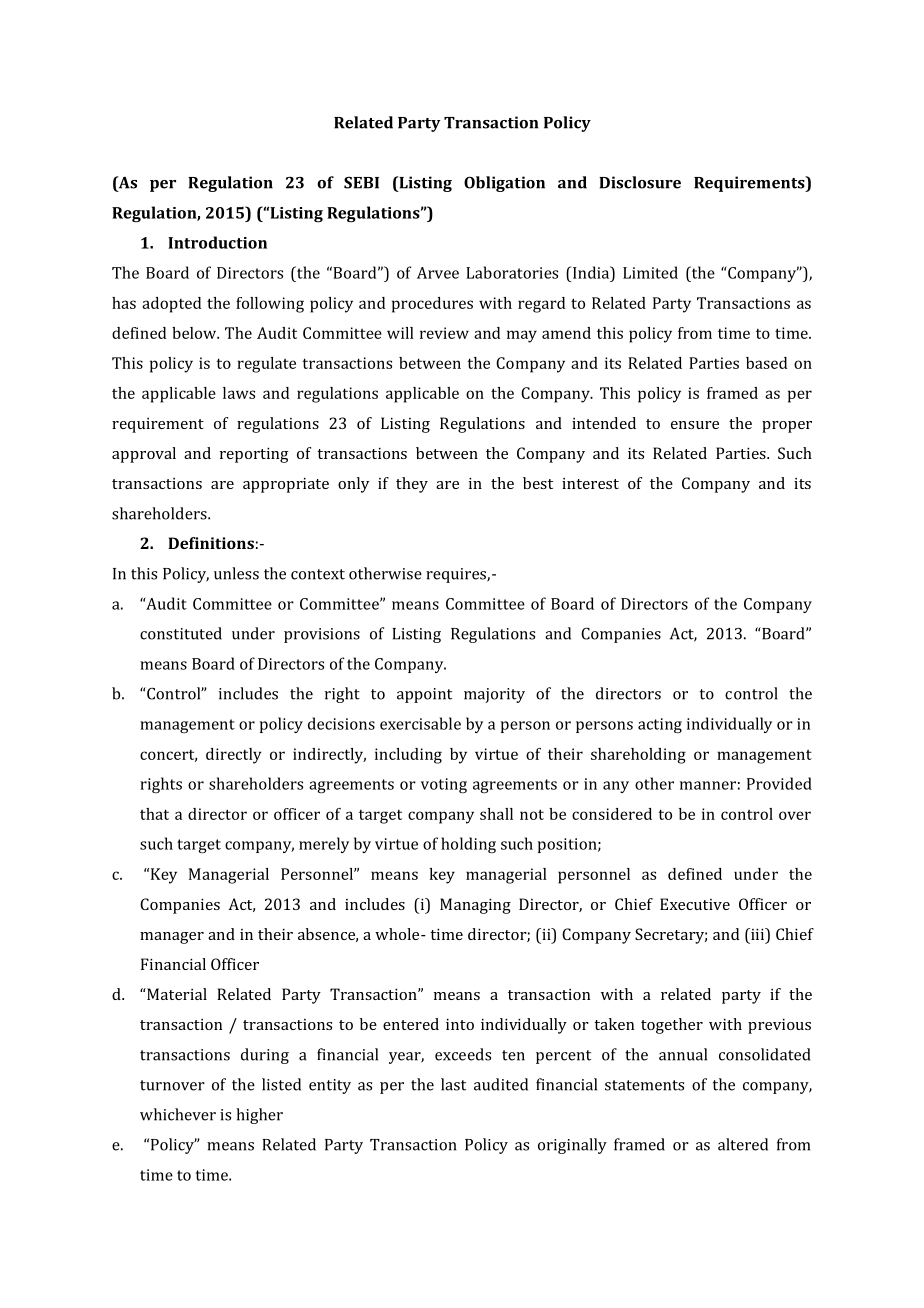 The height and width of the screenshot is (1308, 924). I want to click on constituted, so click(181, 633).
